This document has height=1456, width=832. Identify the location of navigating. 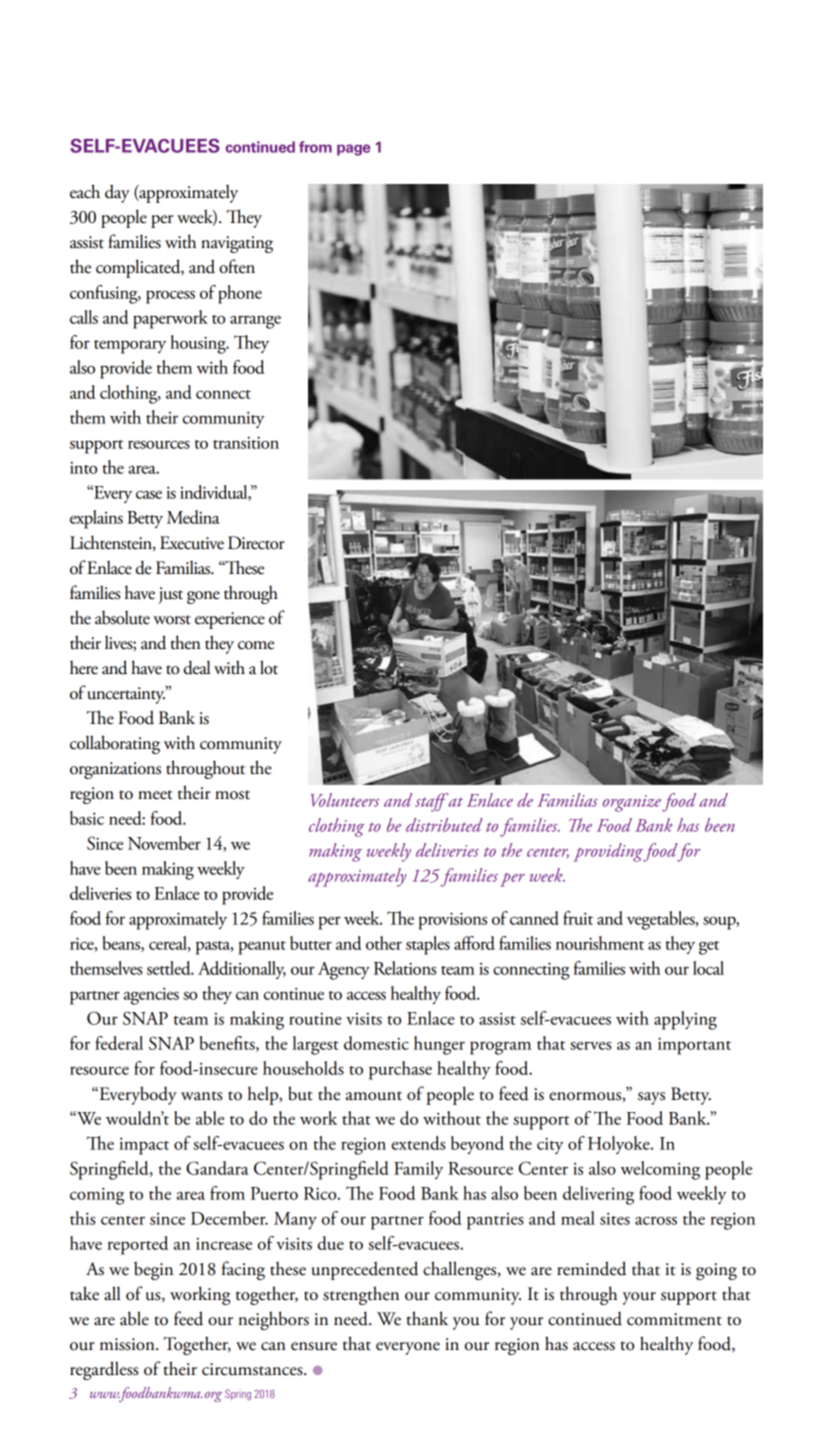
(237, 244).
